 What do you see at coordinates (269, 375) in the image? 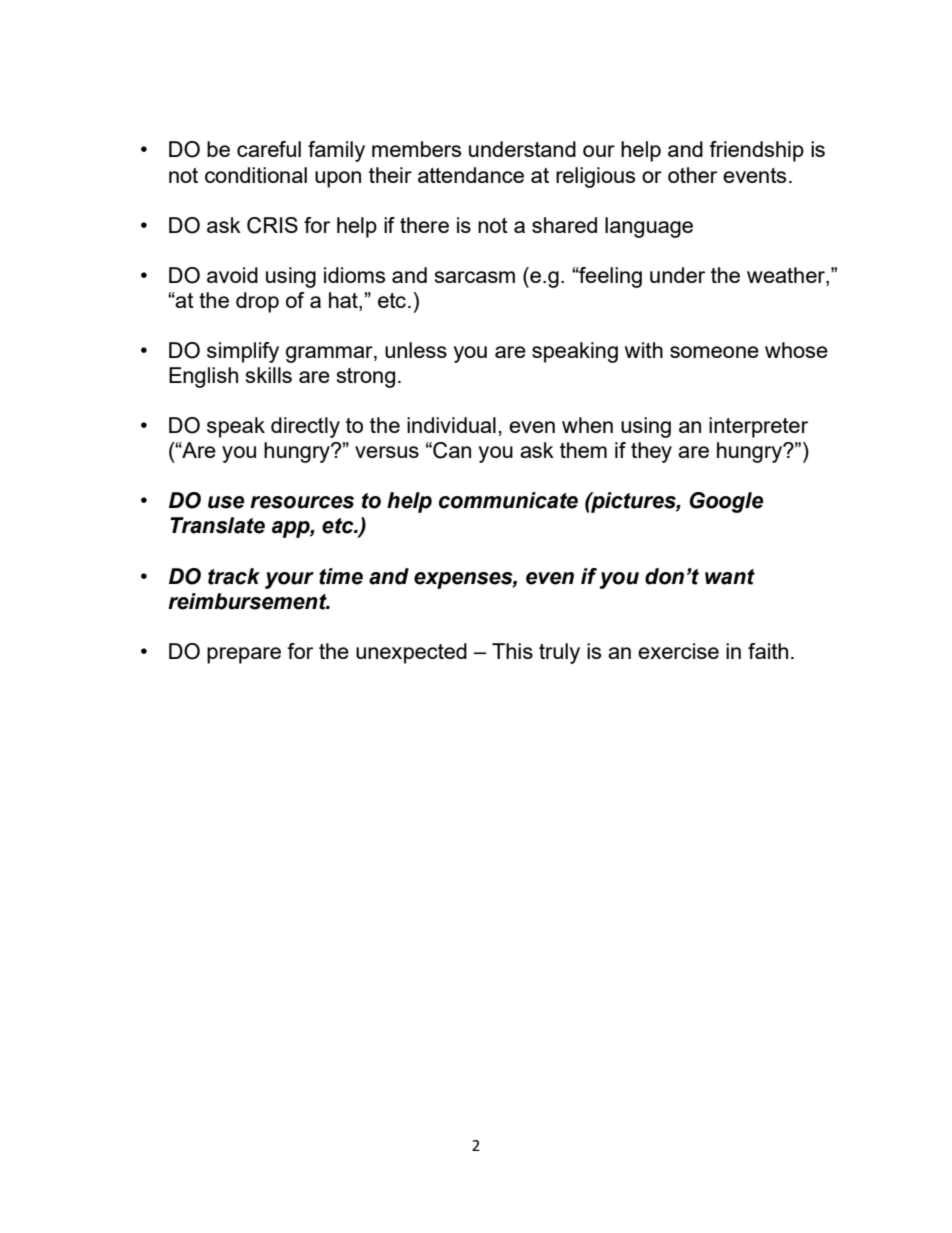
I see `skills` at bounding box center [269, 375].
